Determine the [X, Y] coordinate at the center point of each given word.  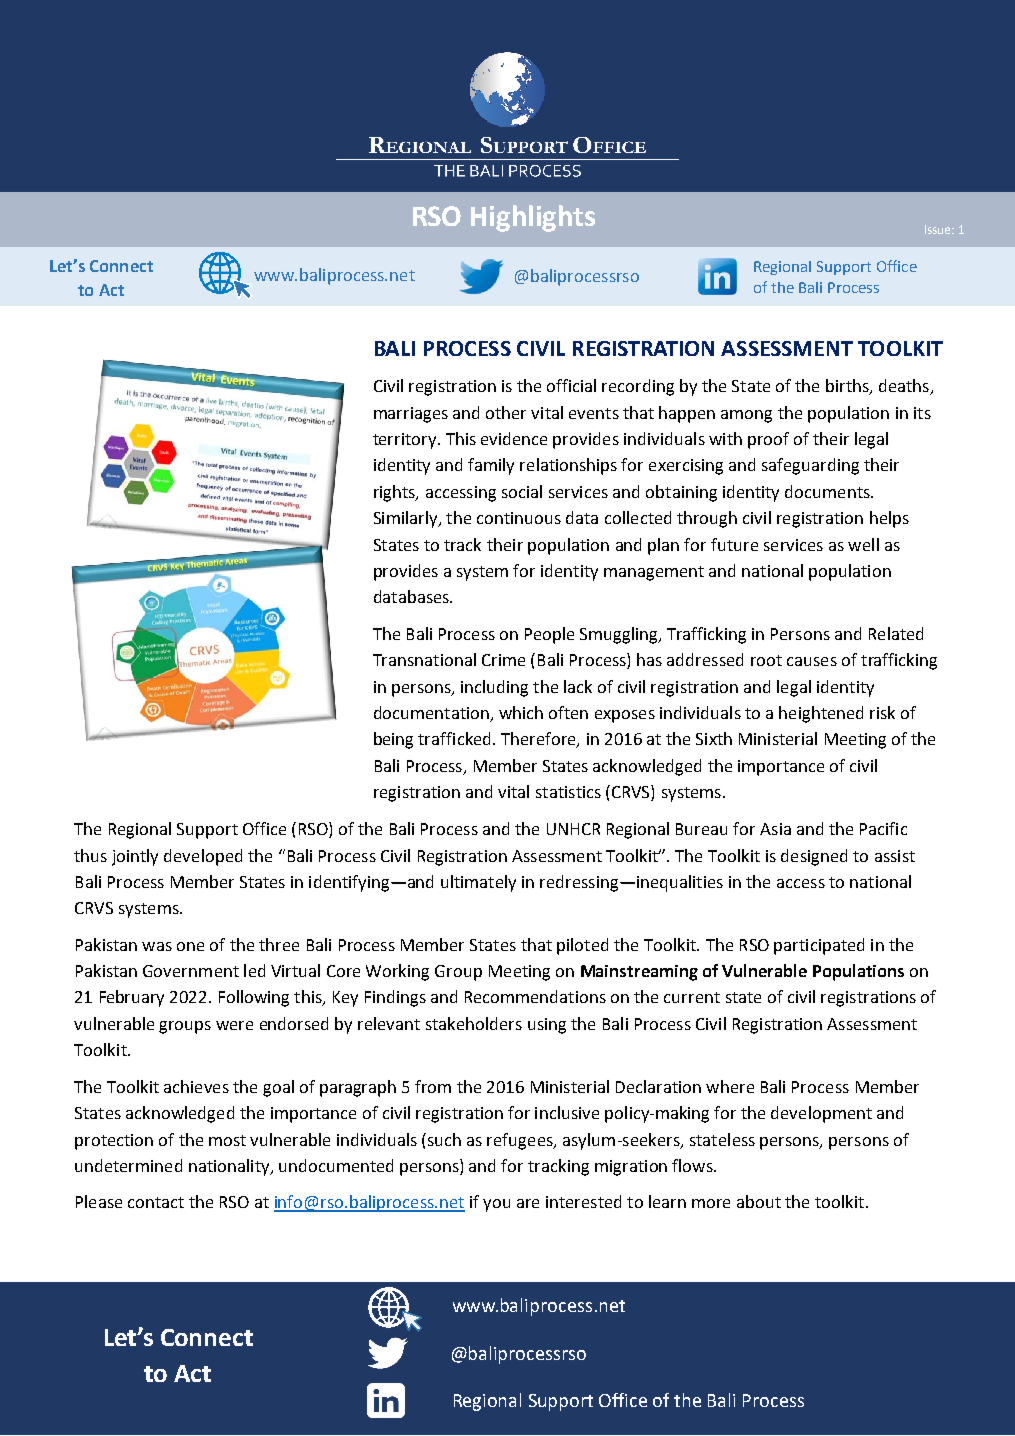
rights [395, 493]
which [521, 712]
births [848, 387]
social [522, 491]
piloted [582, 946]
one [190, 946]
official [571, 385]
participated [819, 946]
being [393, 740]
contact [156, 1202]
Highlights [533, 218]
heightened [821, 714]
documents [828, 491]
